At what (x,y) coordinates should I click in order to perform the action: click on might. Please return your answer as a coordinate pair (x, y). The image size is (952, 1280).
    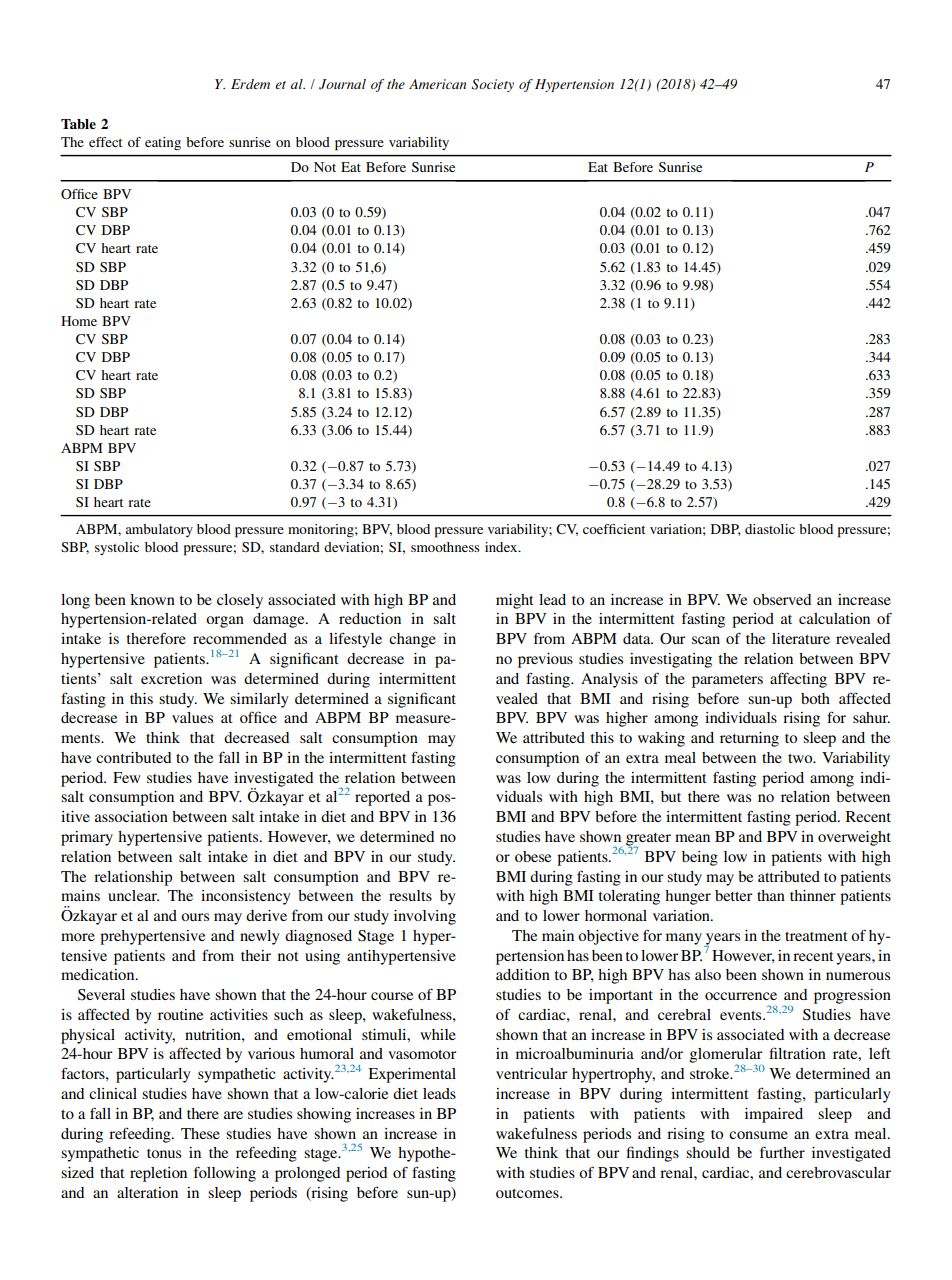
    Looking at the image, I should click on (515, 601).
